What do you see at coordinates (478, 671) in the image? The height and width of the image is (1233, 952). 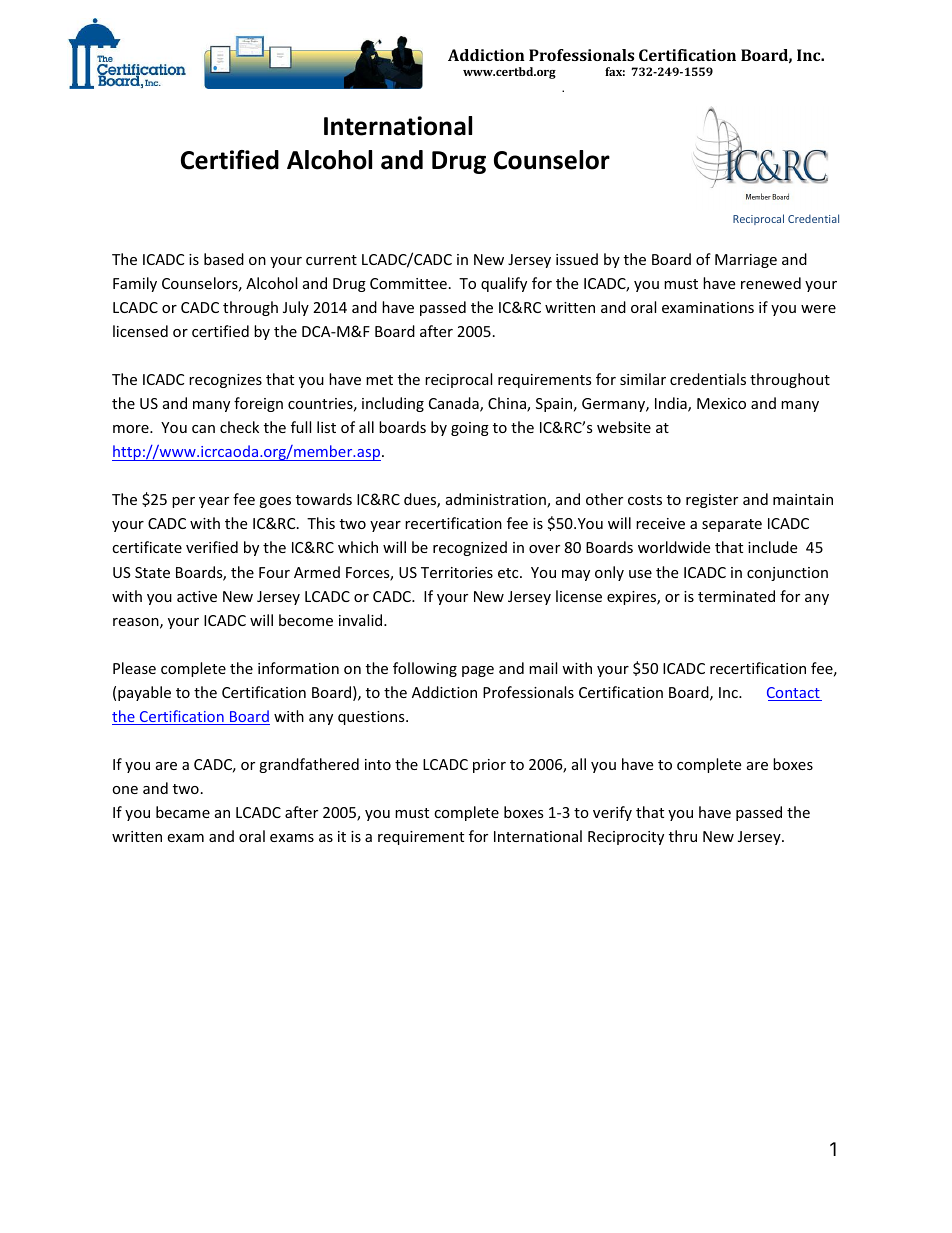 I see `page` at bounding box center [478, 671].
